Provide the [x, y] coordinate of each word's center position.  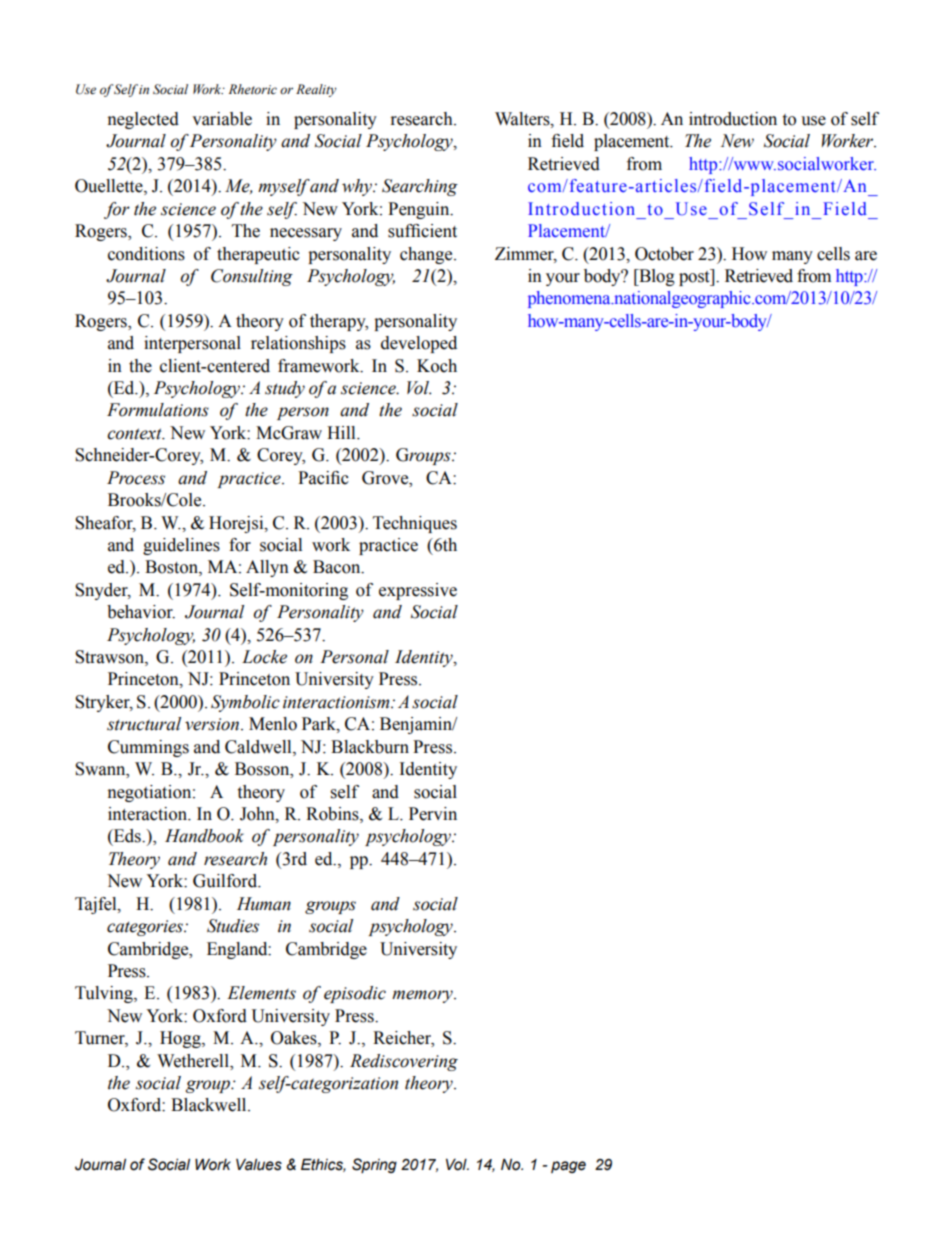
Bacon [338, 567]
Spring [374, 1165]
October [664, 254]
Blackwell [210, 1105]
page [568, 1167]
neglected [143, 120]
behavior [141, 612]
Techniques [415, 524]
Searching [420, 187]
